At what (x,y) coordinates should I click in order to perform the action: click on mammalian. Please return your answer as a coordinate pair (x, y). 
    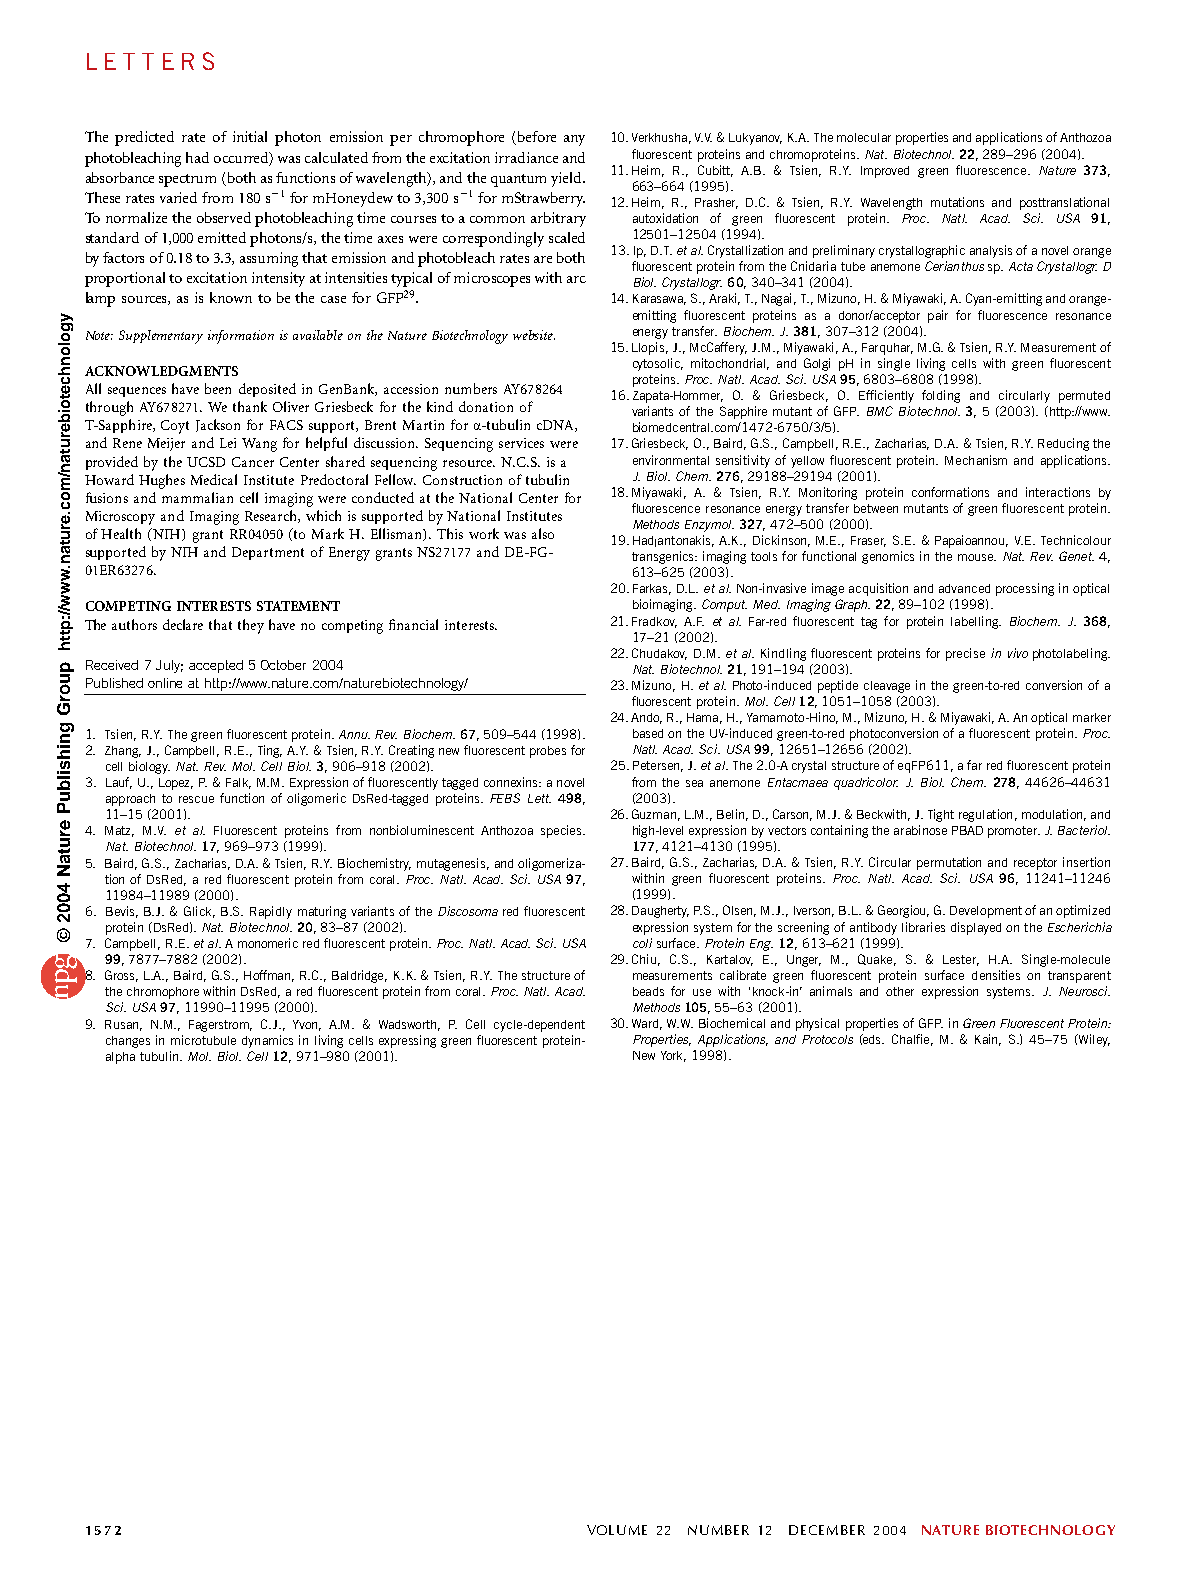
    Looking at the image, I should click on (197, 497).
